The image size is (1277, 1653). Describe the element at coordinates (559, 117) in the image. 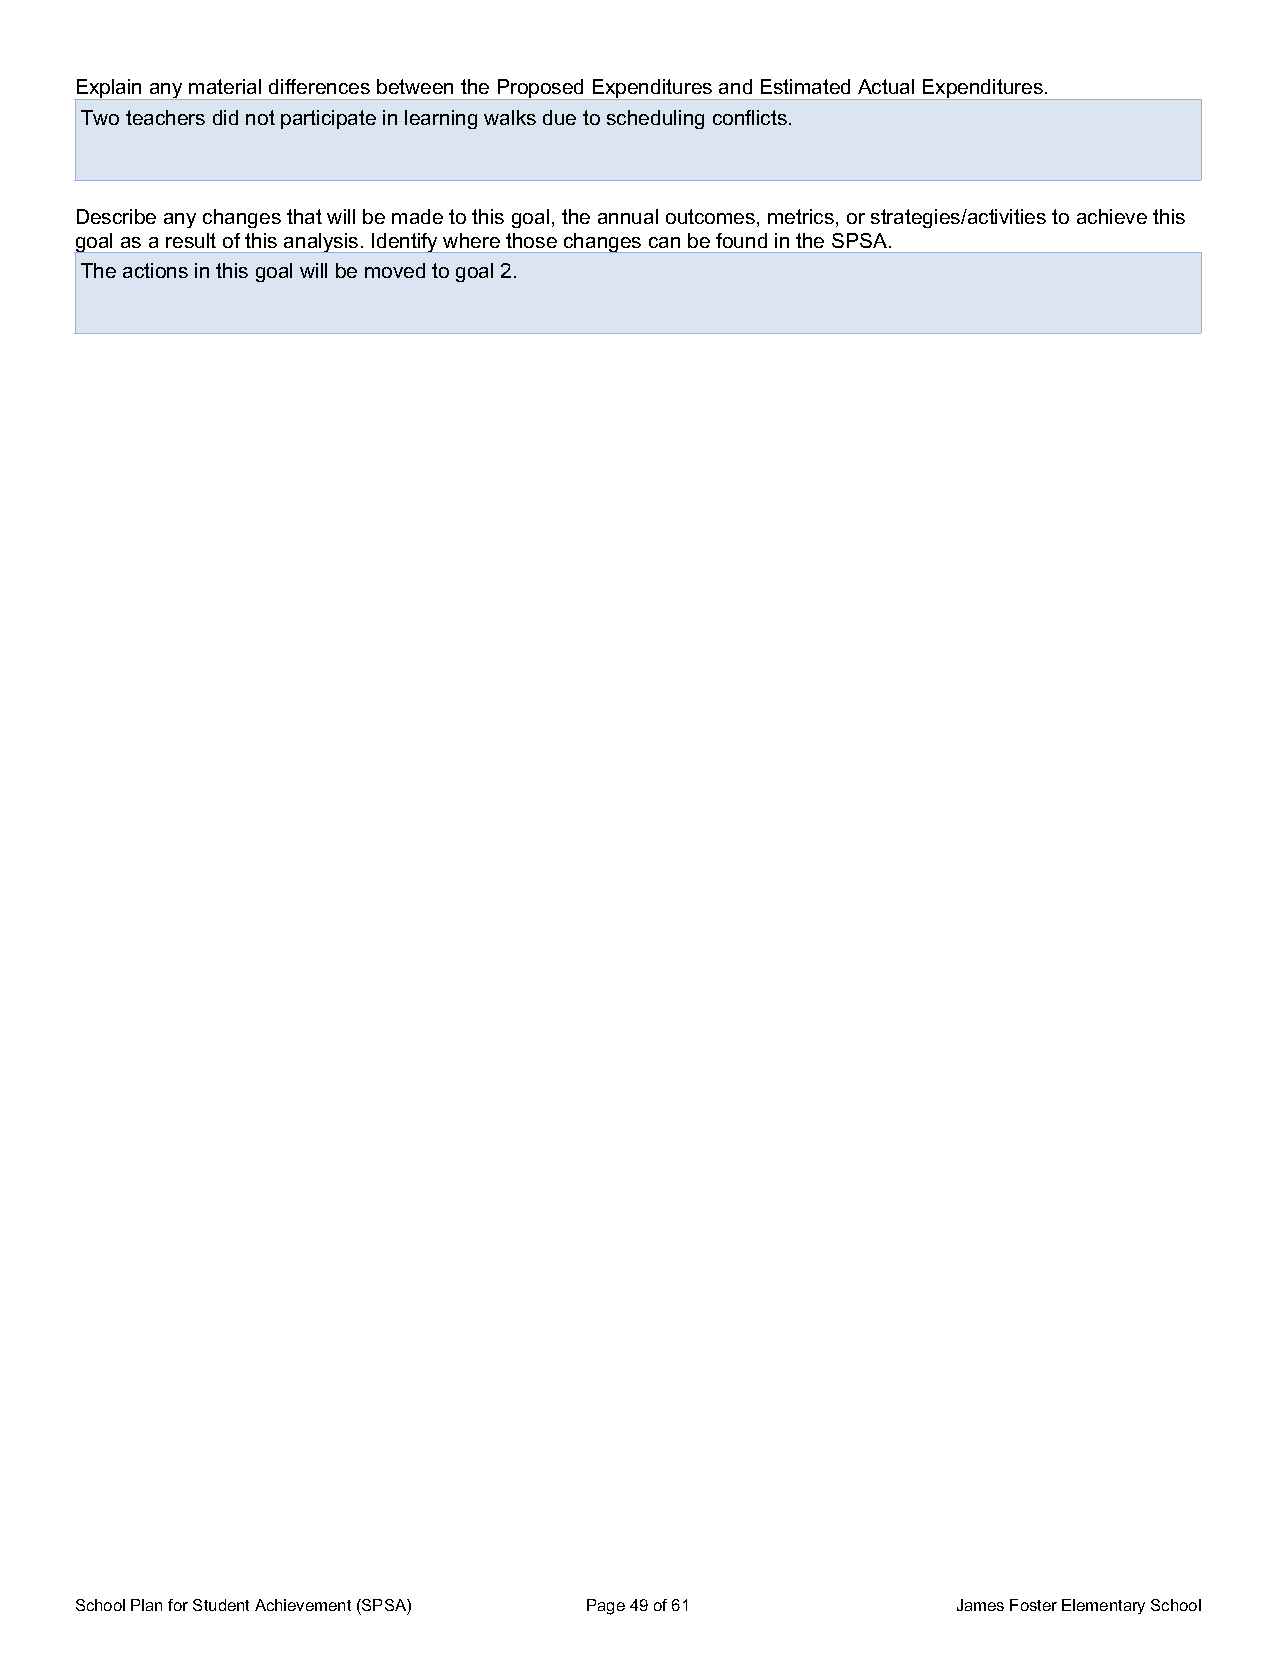

I see `due` at that location.
